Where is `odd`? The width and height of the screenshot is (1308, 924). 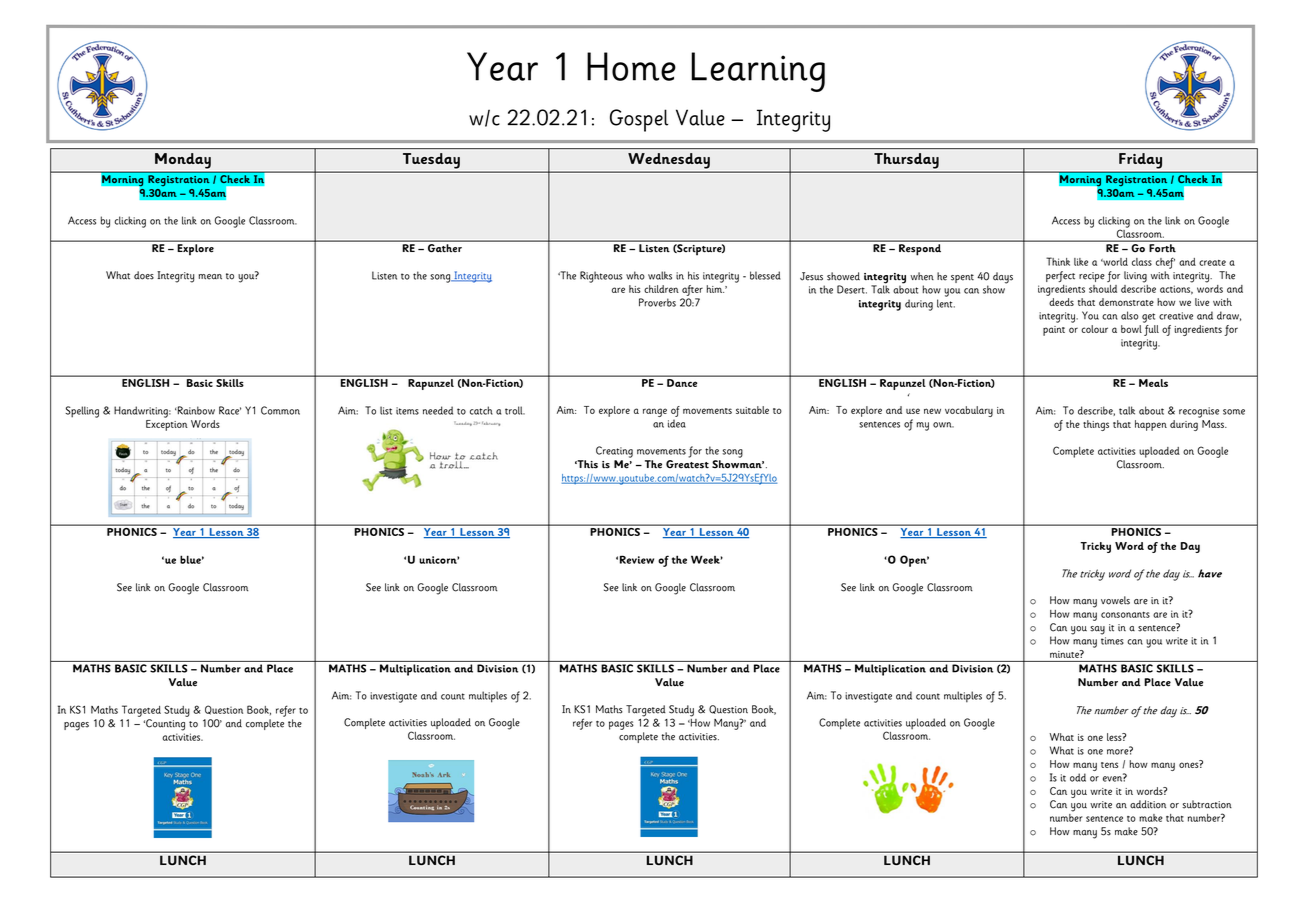 odd is located at coordinates (1078, 777).
